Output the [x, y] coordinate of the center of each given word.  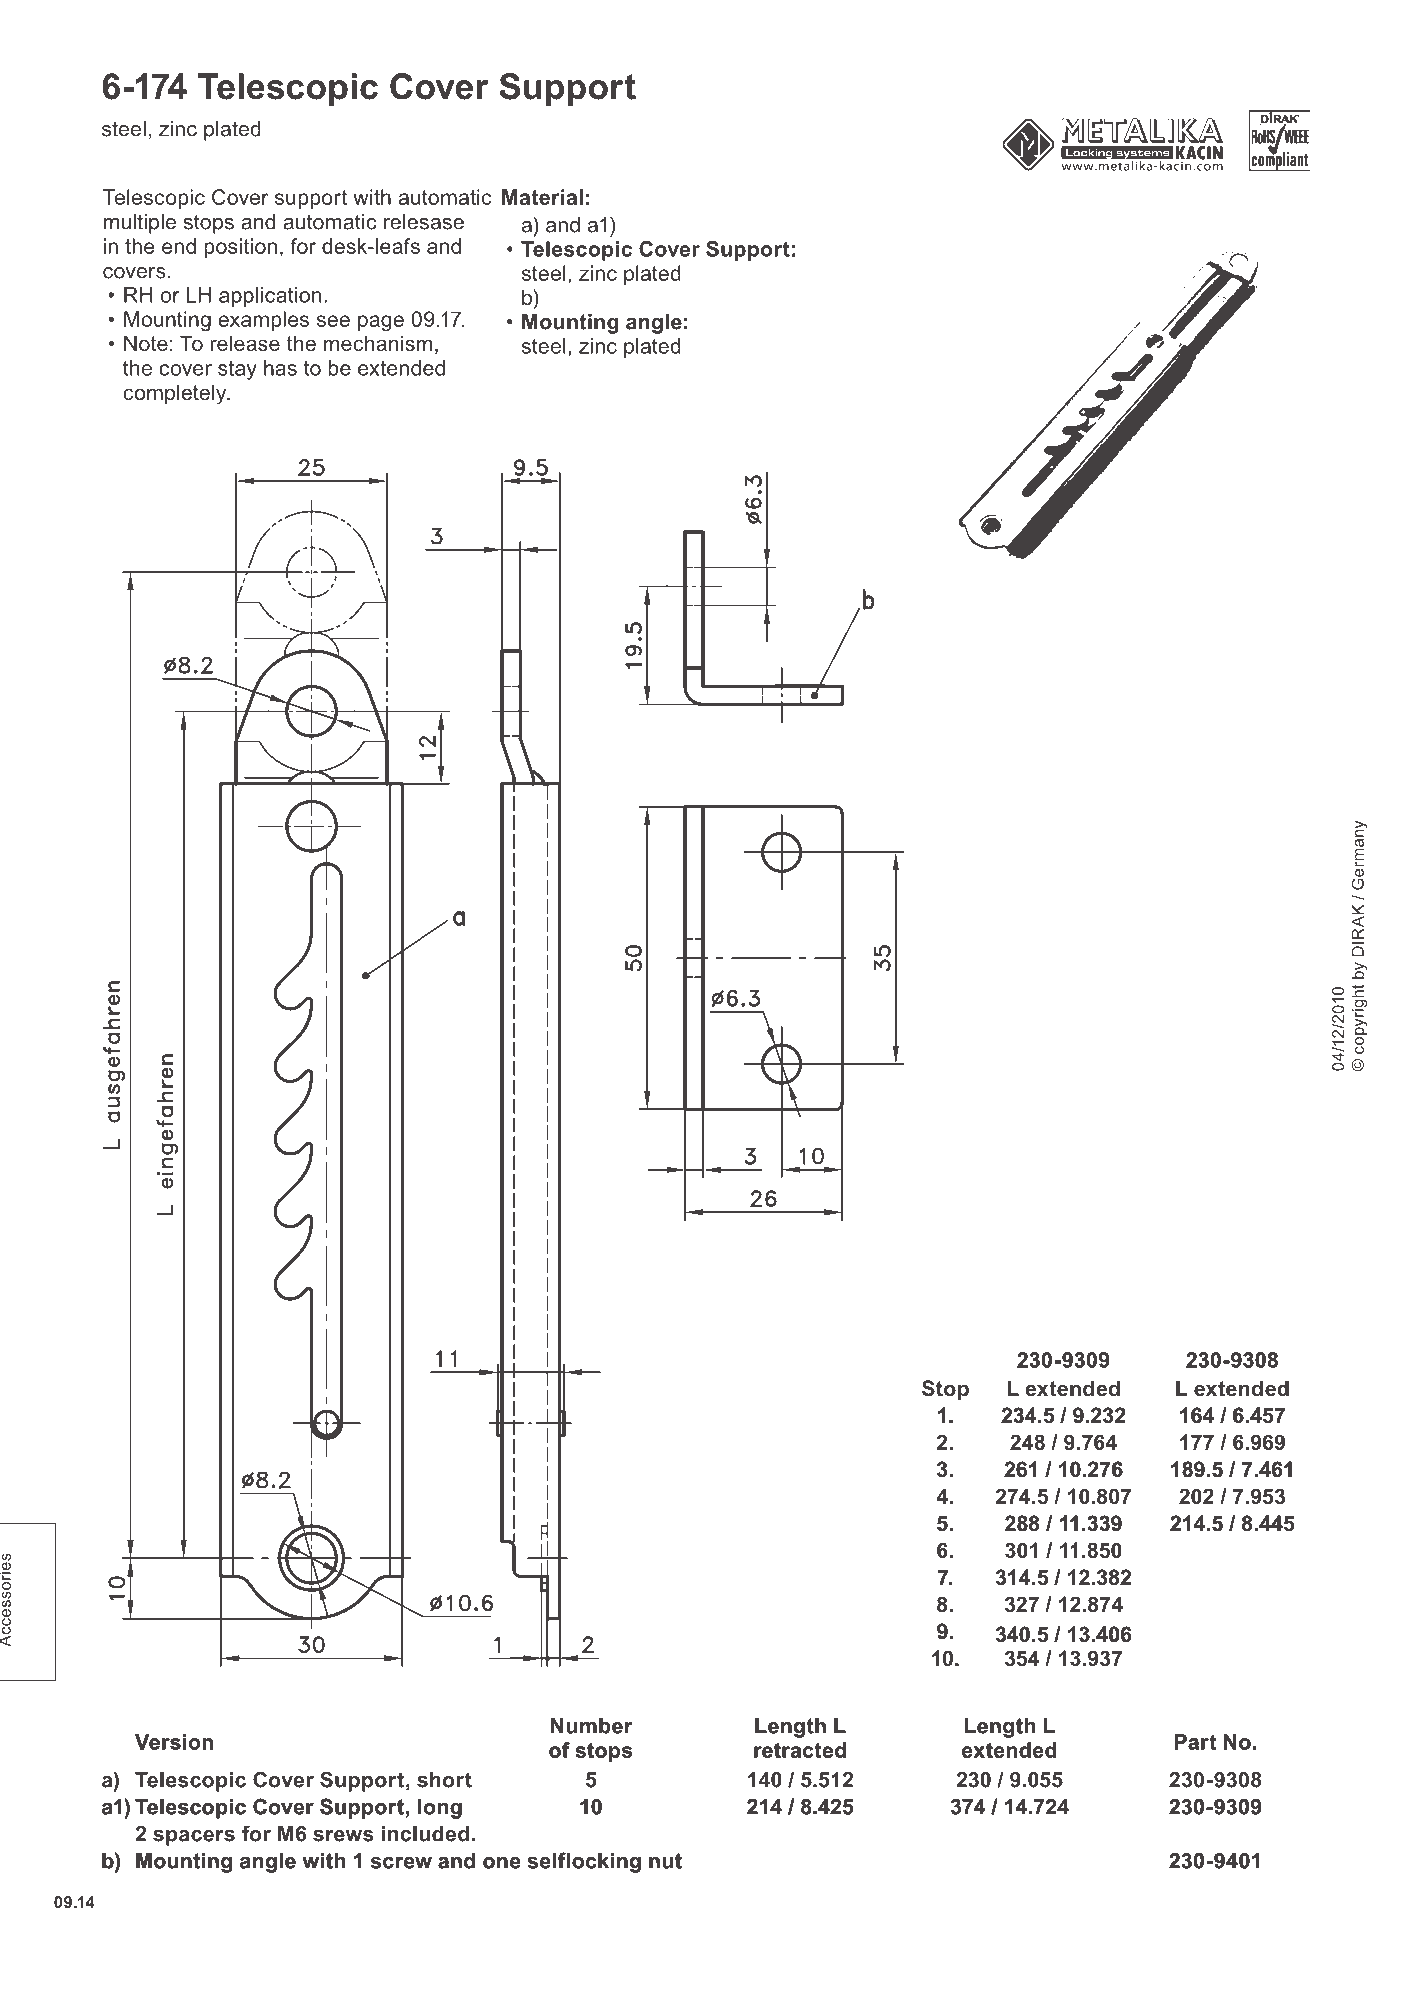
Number [591, 1726]
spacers [194, 1838]
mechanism [378, 343]
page [381, 323]
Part [1195, 1742]
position [240, 248]
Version [174, 1742]
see [333, 321]
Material [542, 197]
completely [176, 394]
